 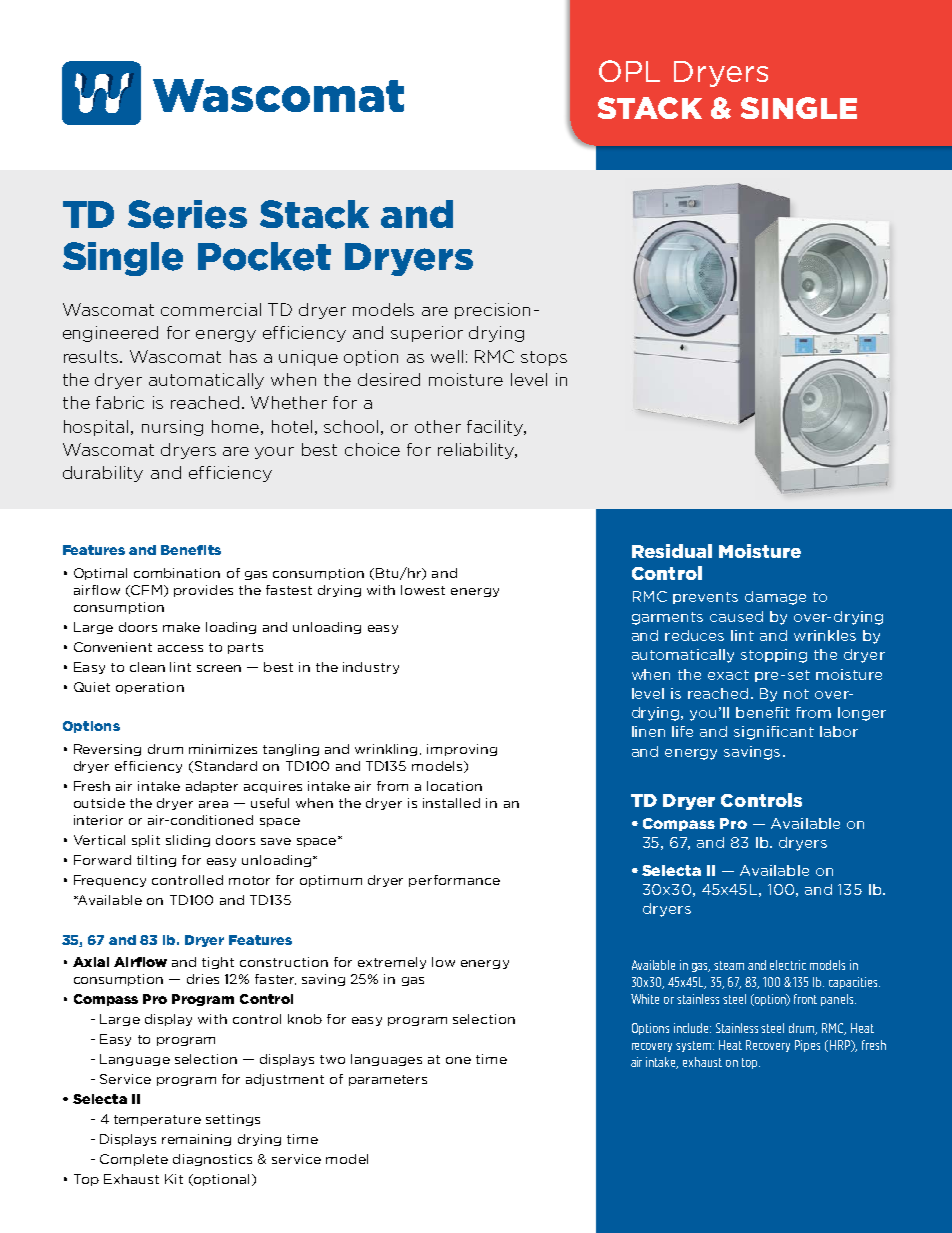 What do you see at coordinates (807, 1046) in the document?
I see `Pipes` at bounding box center [807, 1046].
